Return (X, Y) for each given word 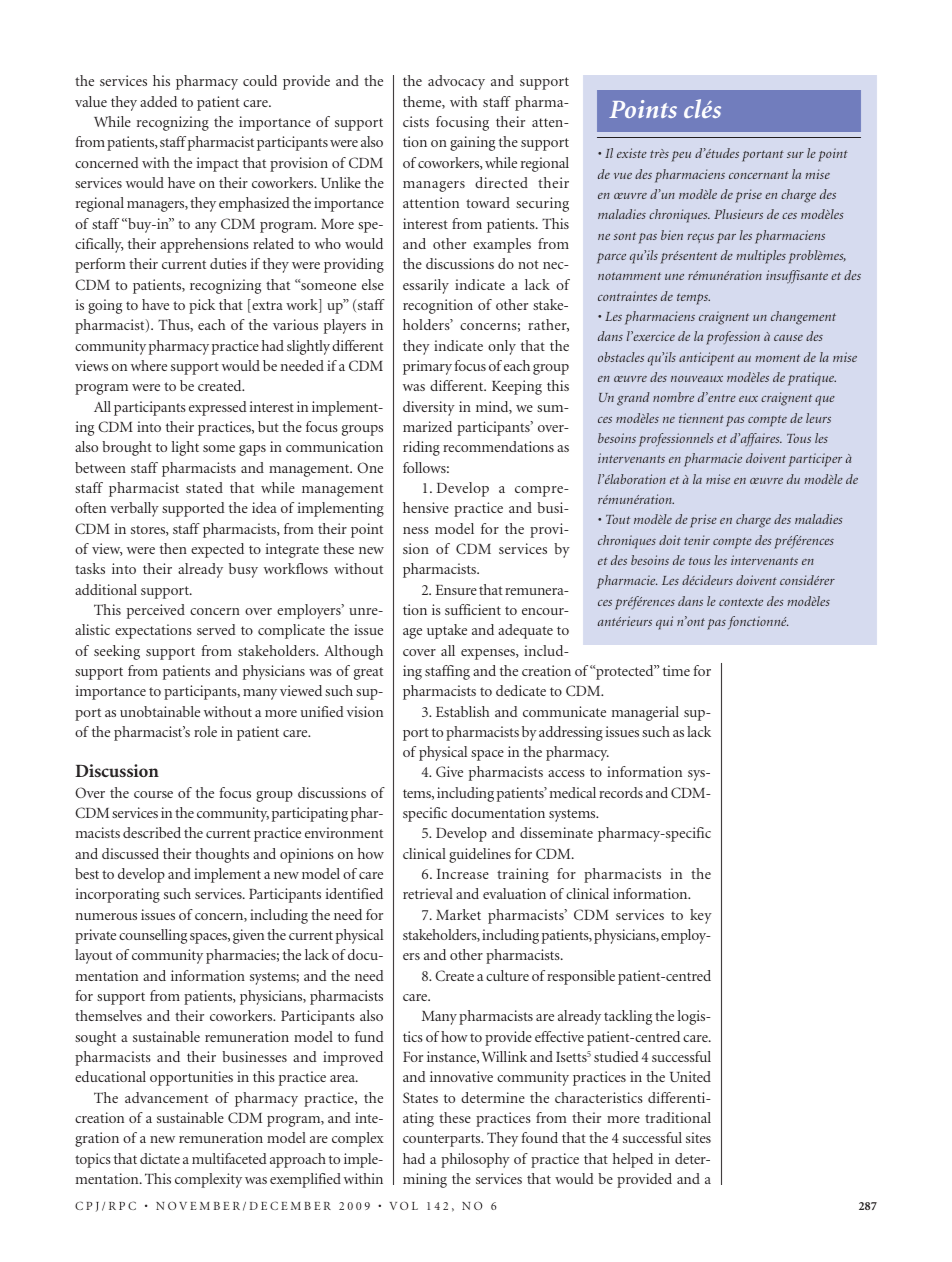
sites (698, 1137)
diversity (429, 408)
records (621, 792)
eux (748, 399)
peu (681, 156)
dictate (160, 1158)
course (153, 794)
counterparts (443, 1140)
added (158, 101)
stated (204, 487)
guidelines (480, 855)
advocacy (456, 82)
